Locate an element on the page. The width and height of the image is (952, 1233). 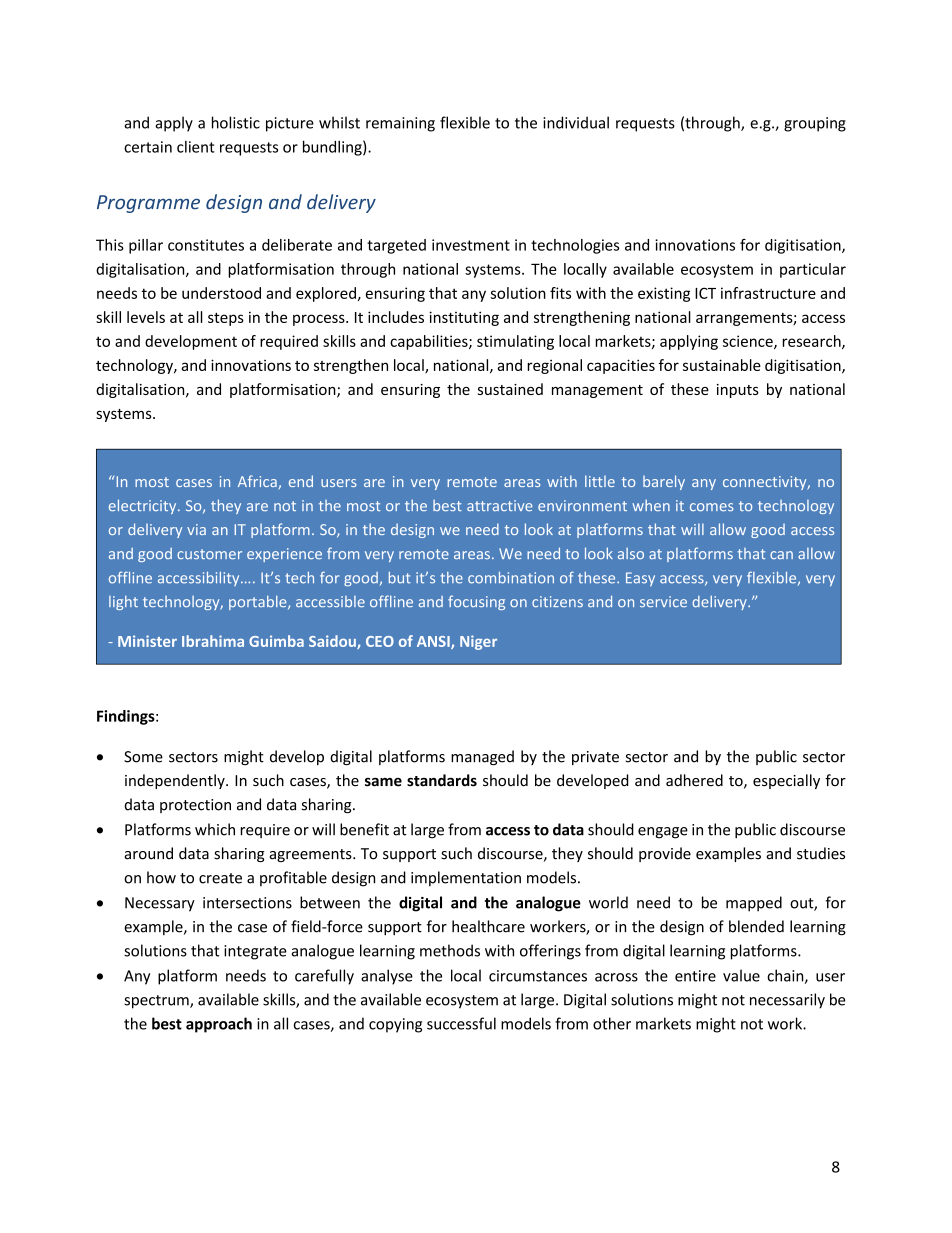
grouping is located at coordinates (815, 124).
